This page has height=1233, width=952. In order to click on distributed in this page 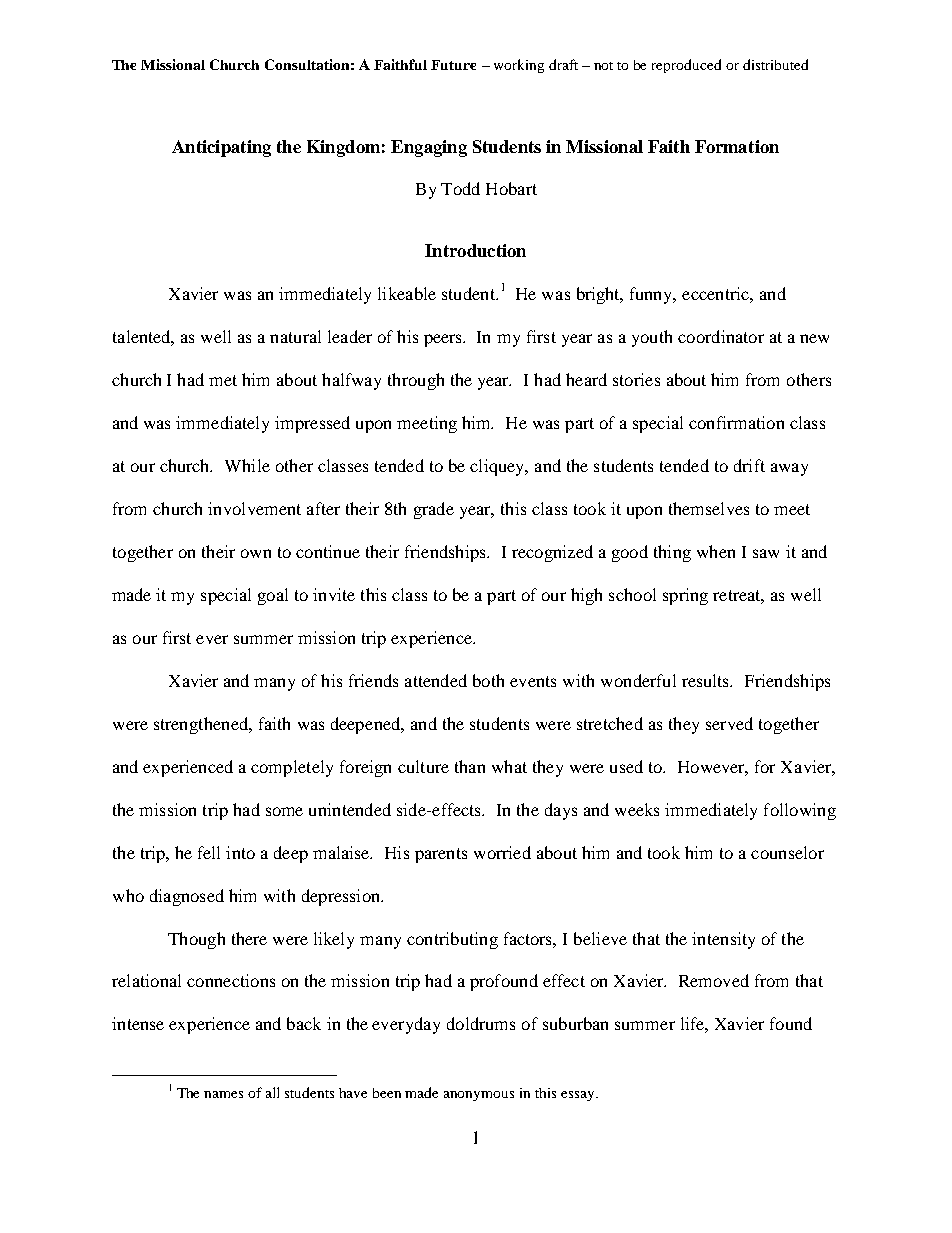, I will do `click(775, 64)`.
